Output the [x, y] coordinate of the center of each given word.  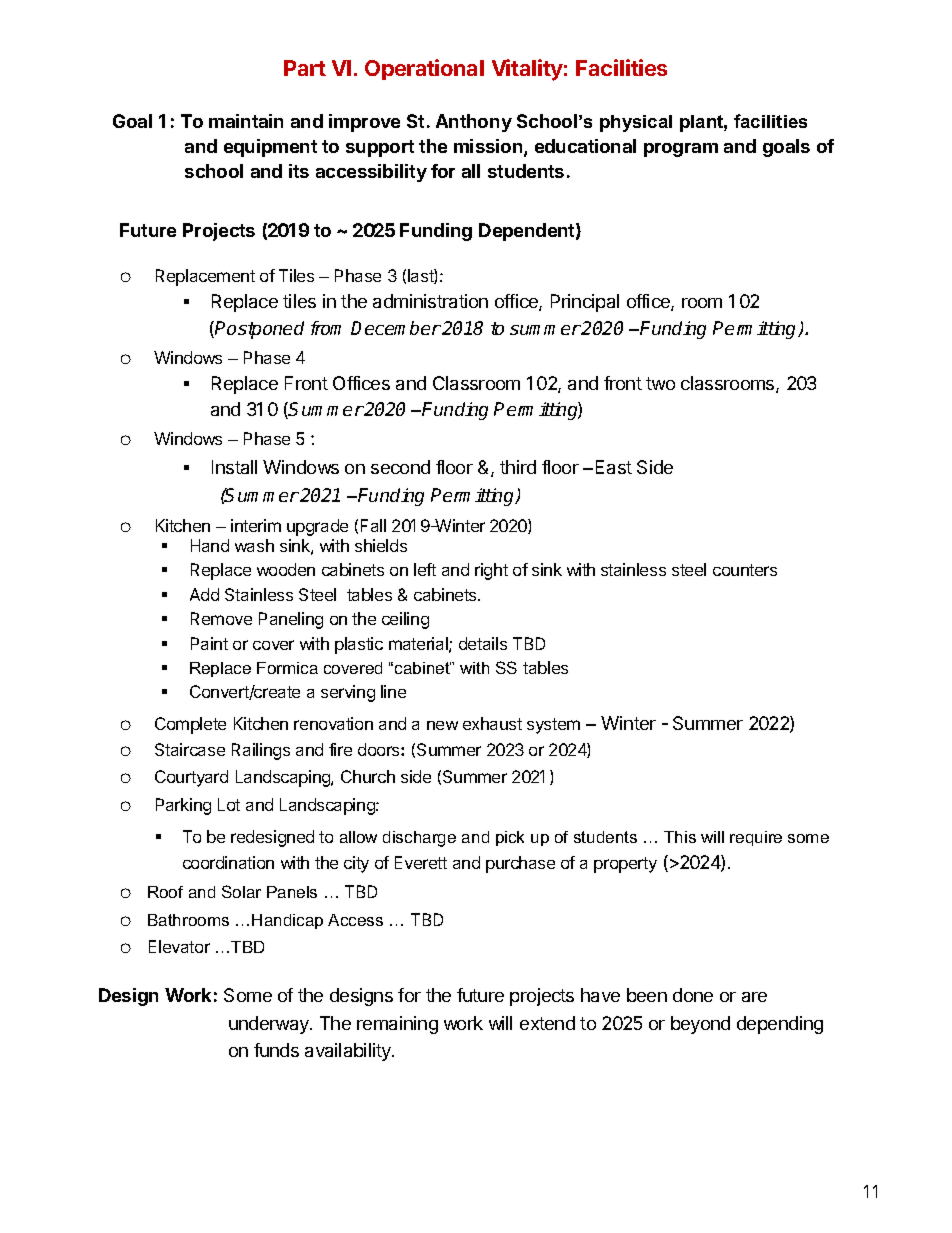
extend [547, 1023]
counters [745, 570]
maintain [246, 121]
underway [270, 1025]
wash [254, 545]
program [681, 150]
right [491, 571]
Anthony [474, 123]
